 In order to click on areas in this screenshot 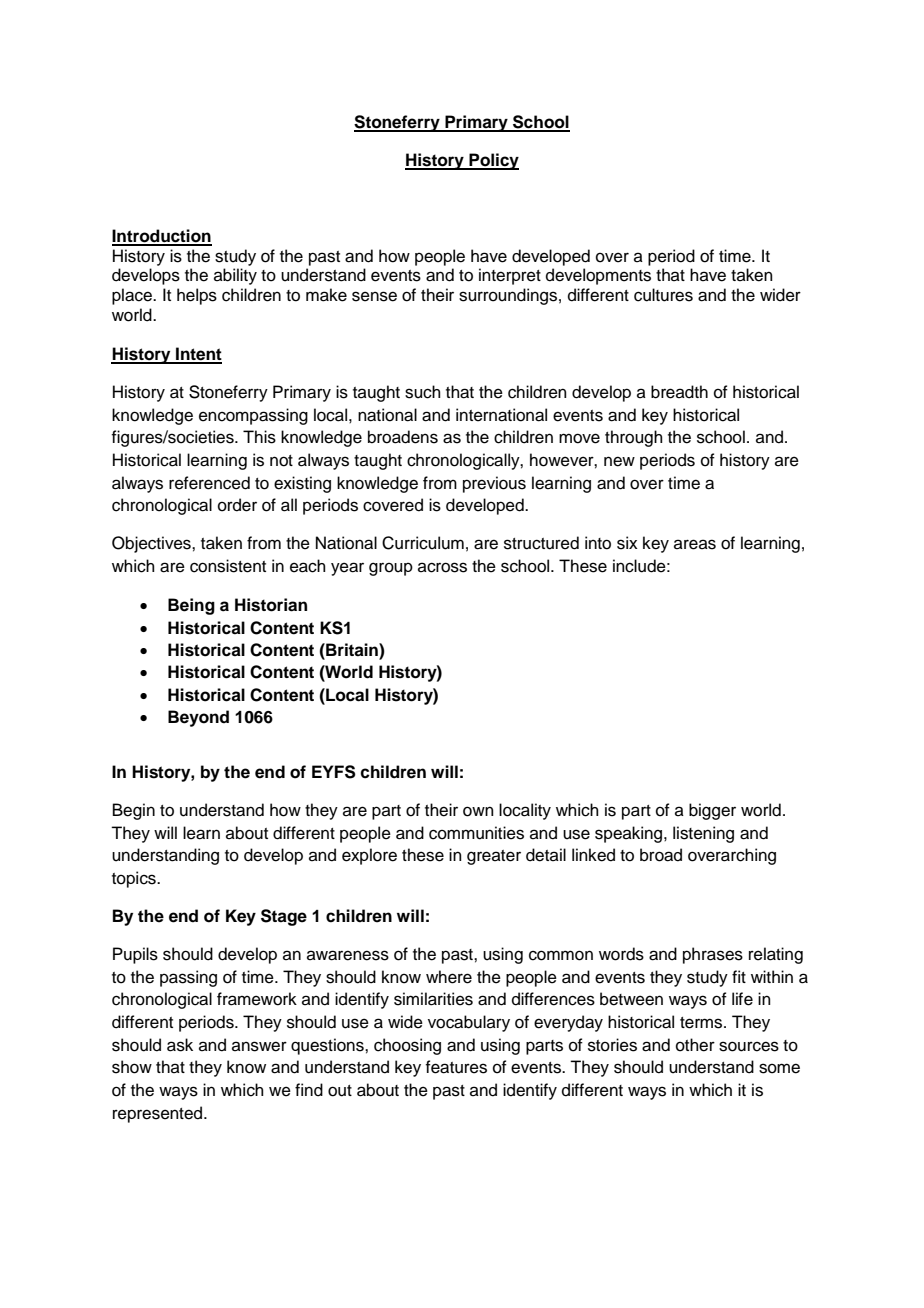, I will do `click(695, 544)`.
